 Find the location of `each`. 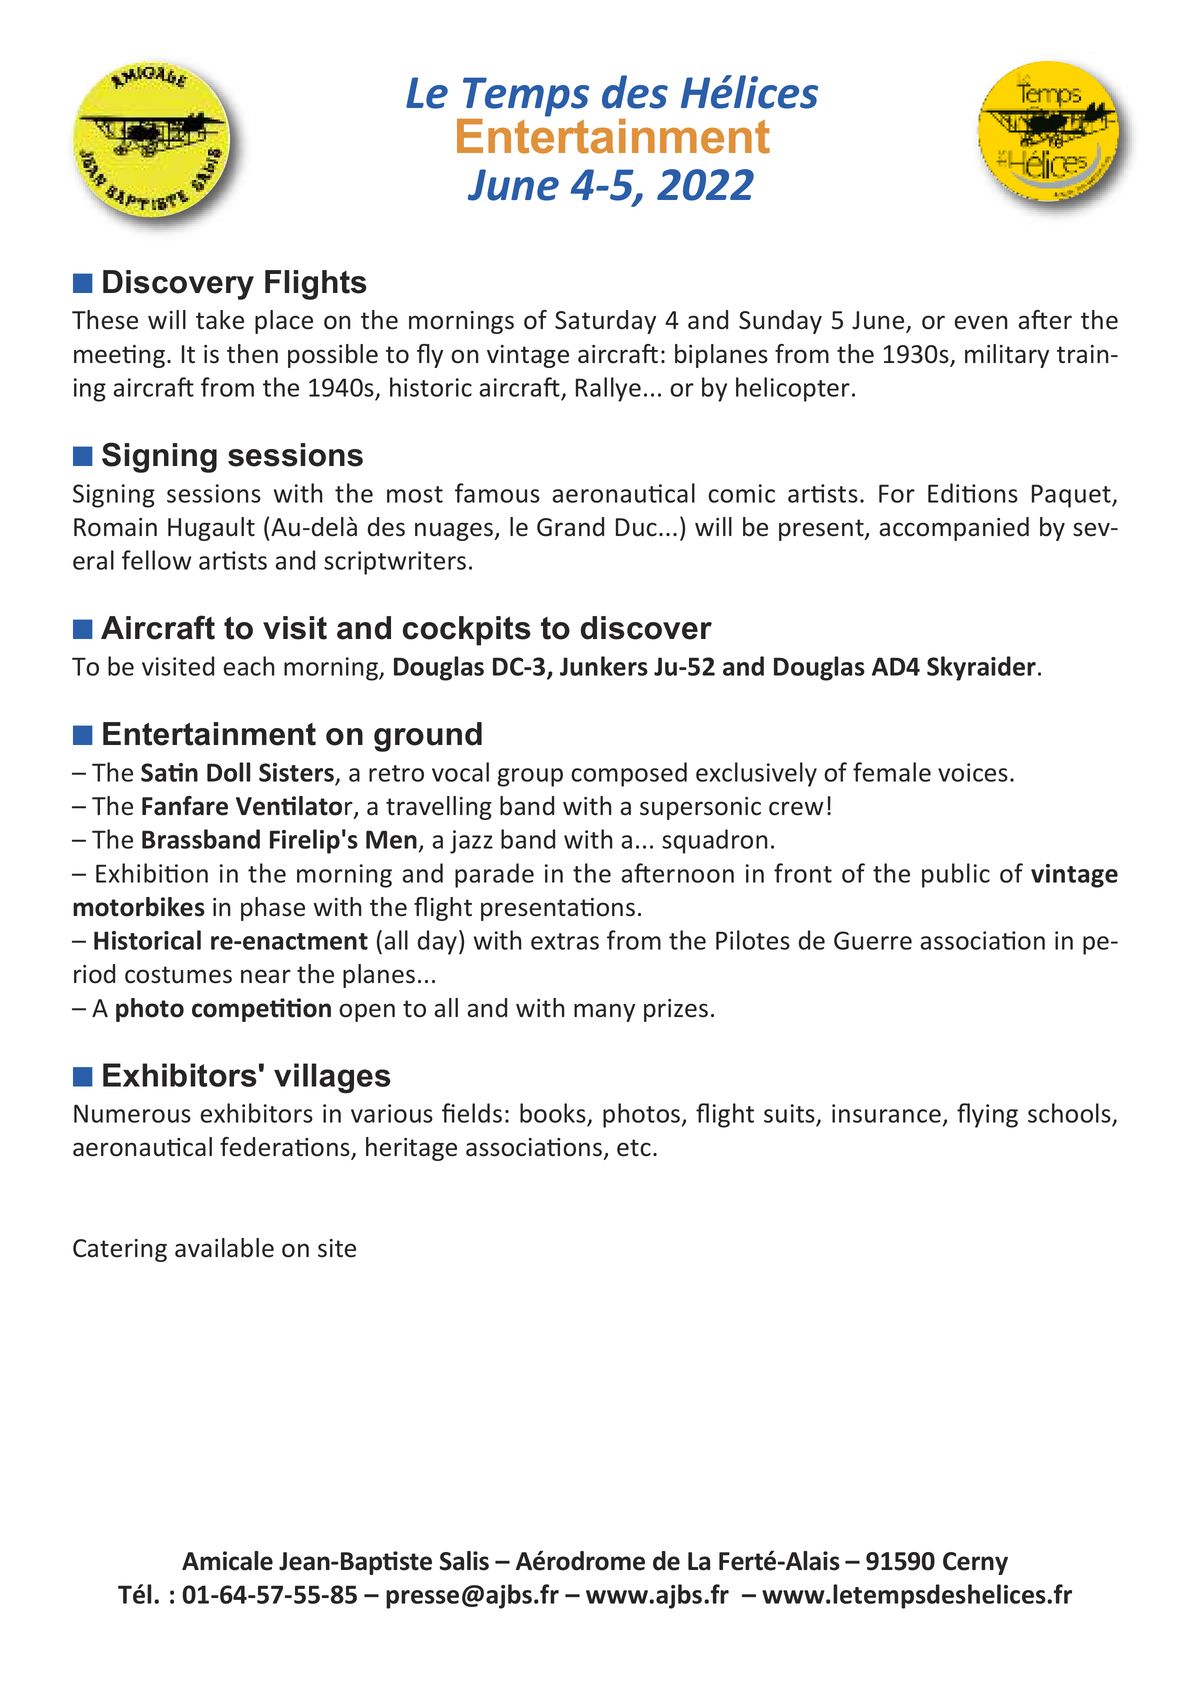

each is located at coordinates (249, 666).
